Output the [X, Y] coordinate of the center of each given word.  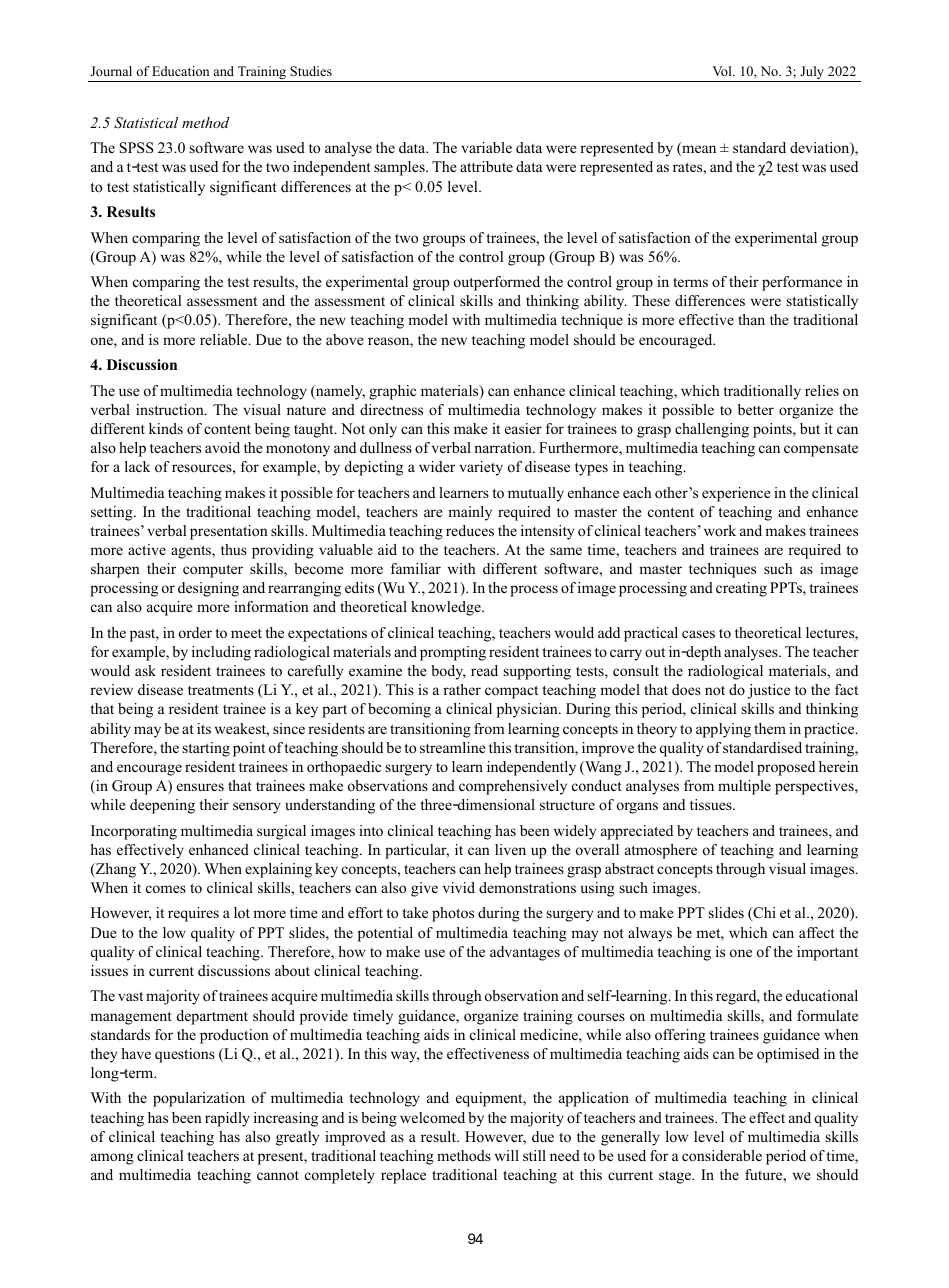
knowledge [447, 608]
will [507, 1155]
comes [166, 889]
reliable [225, 339]
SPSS [137, 148]
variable [486, 147]
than [751, 319]
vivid [459, 887]
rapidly [227, 1119]
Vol [723, 71]
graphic [392, 392]
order [195, 632]
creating [741, 589]
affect [817, 932]
